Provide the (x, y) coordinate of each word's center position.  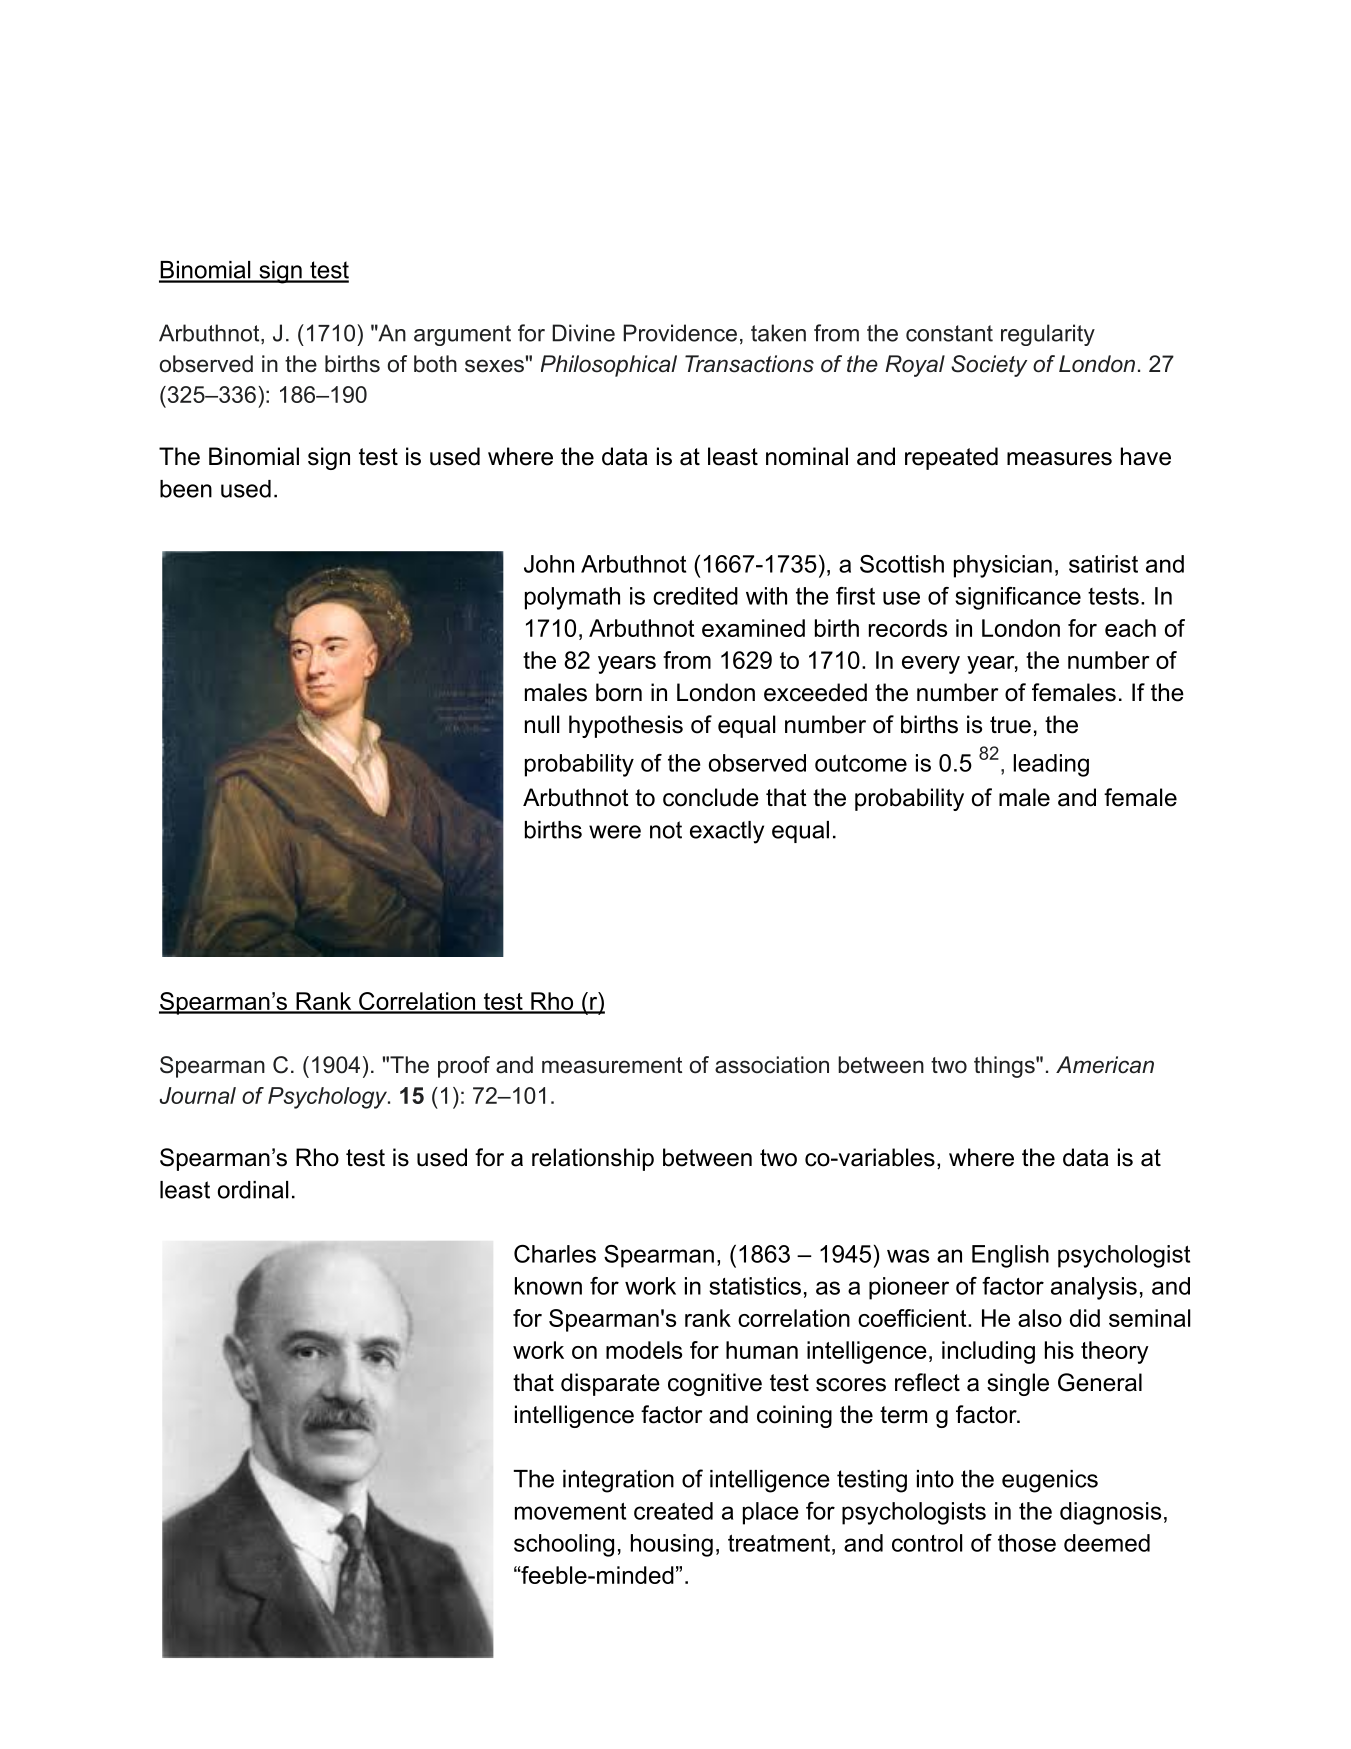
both (435, 364)
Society (989, 366)
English (1010, 1256)
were (615, 832)
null (542, 724)
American (1105, 1065)
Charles (555, 1254)
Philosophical (609, 366)
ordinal (253, 1190)
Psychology (328, 1098)
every (931, 665)
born (619, 692)
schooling (564, 1545)
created (673, 1511)
